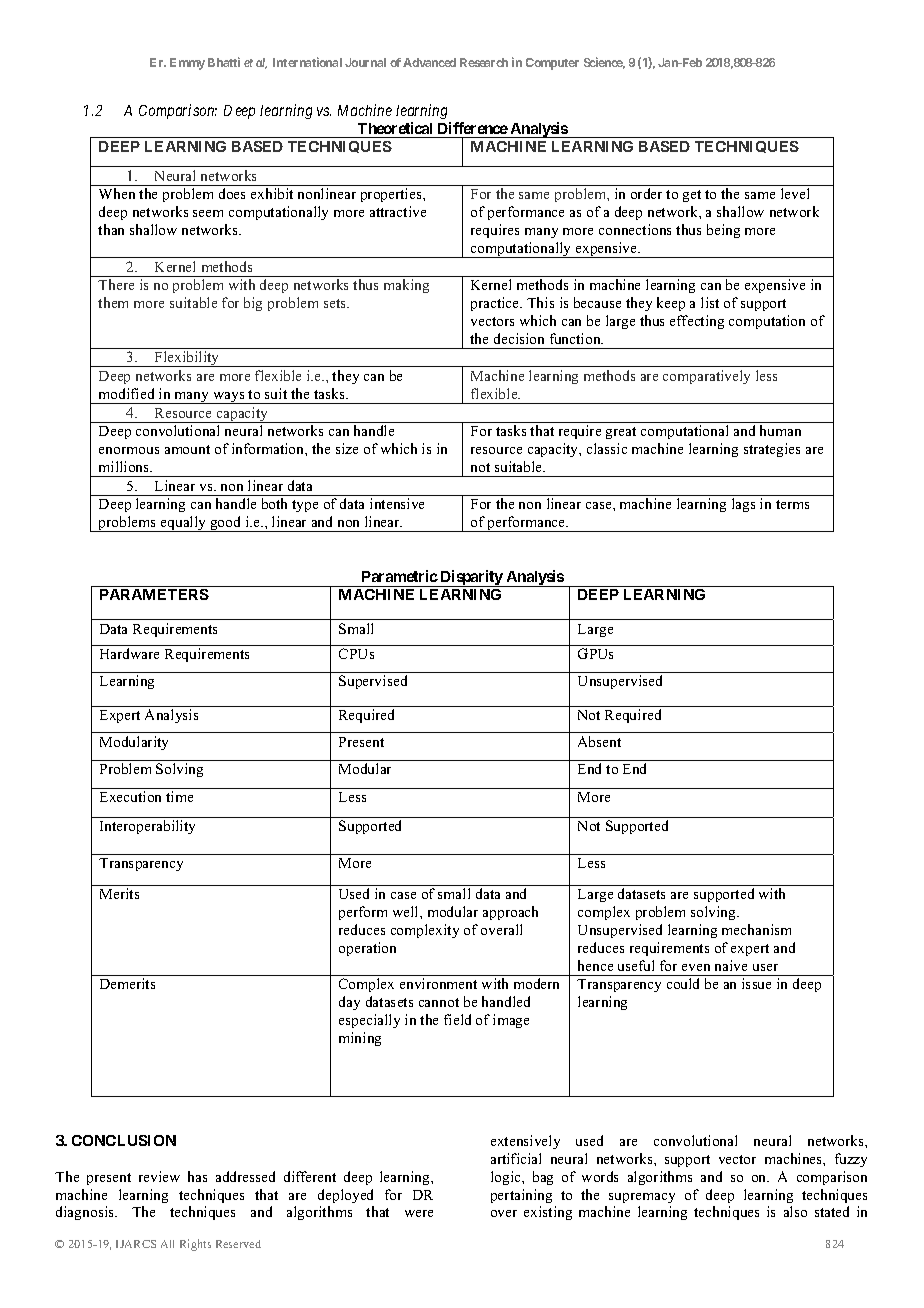 This screenshot has width=924, height=1308. Describe the element at coordinates (519, 338) in the screenshot. I see `decision` at that location.
